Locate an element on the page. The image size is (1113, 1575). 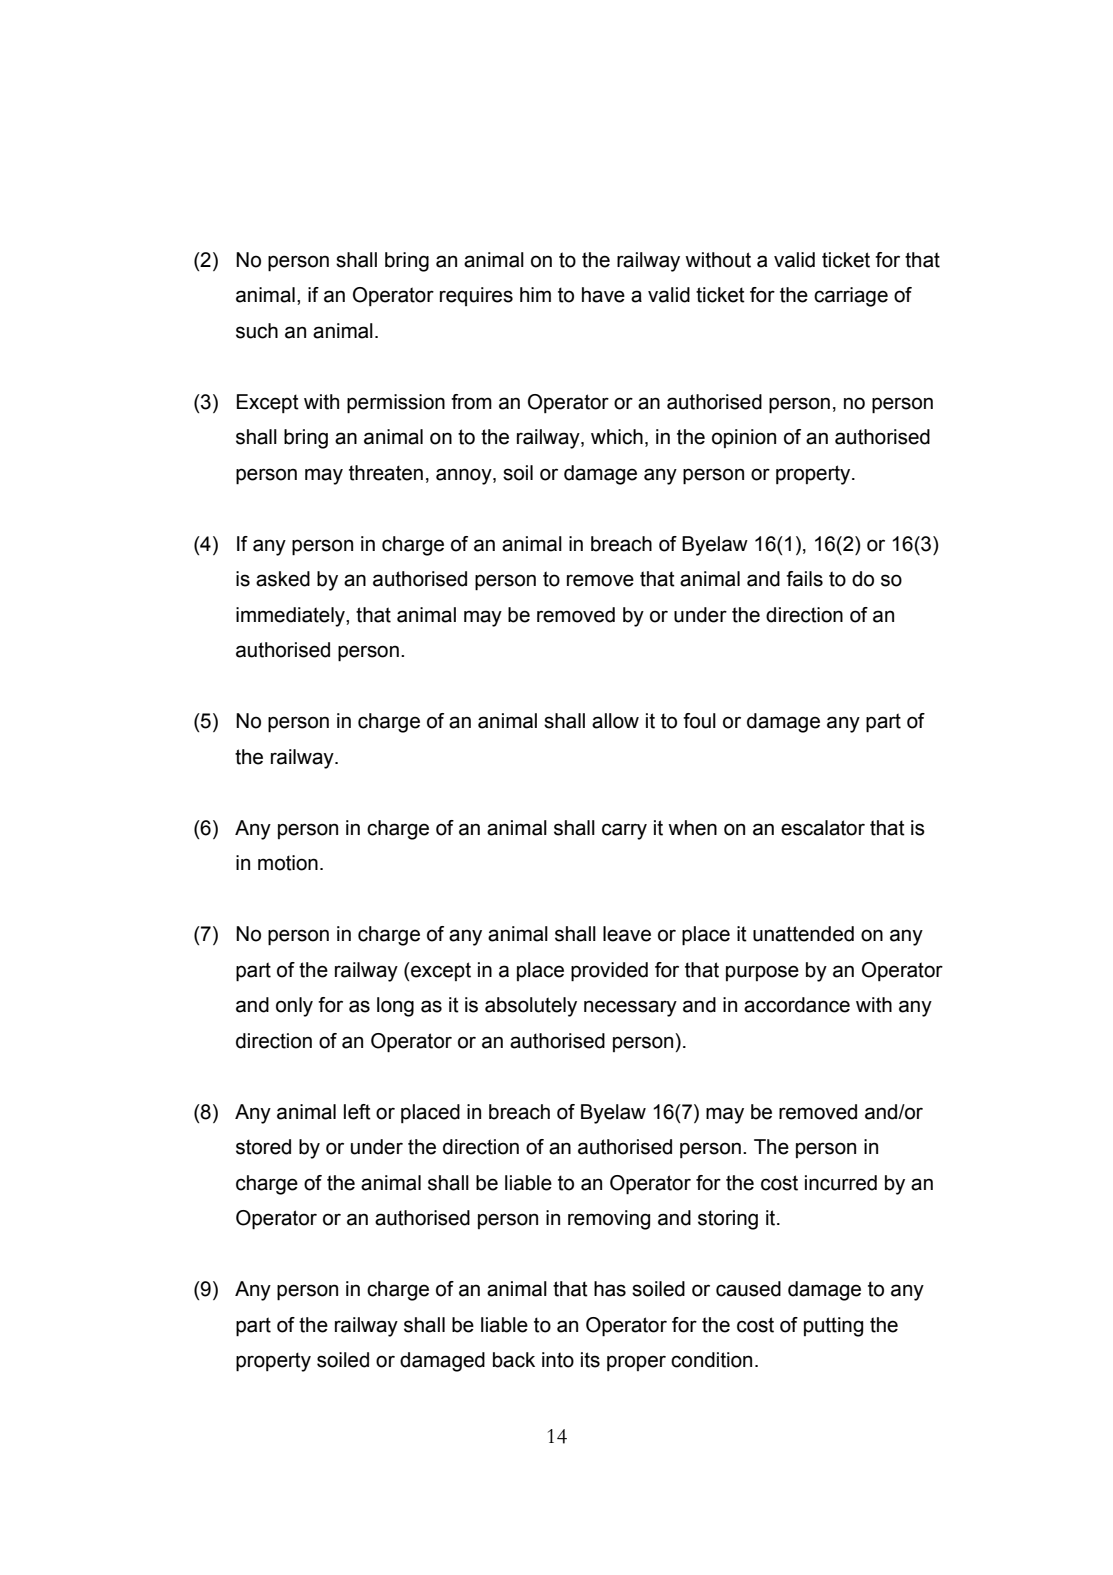
into is located at coordinates (558, 1360).
